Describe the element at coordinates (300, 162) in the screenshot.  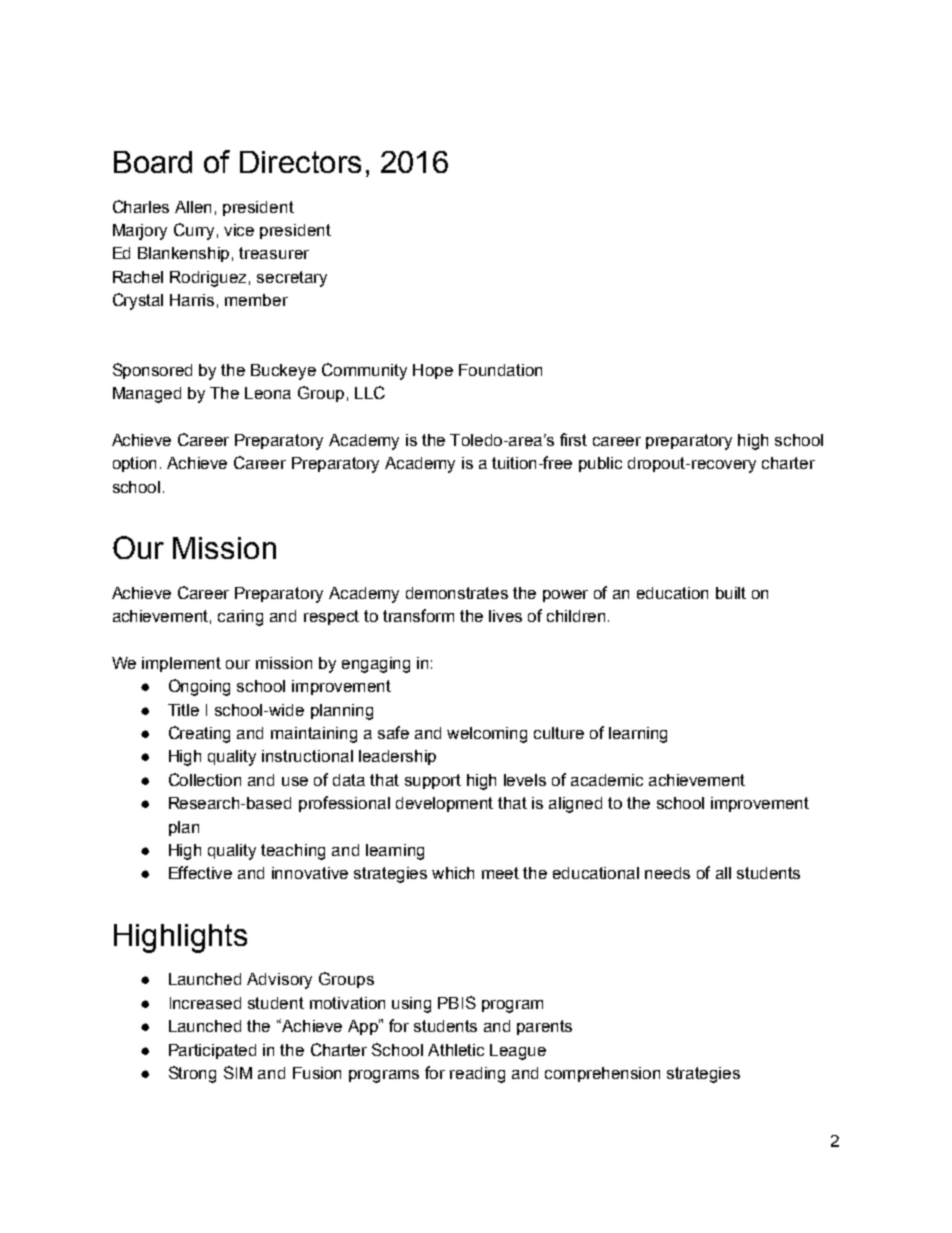
I see `Directors` at that location.
